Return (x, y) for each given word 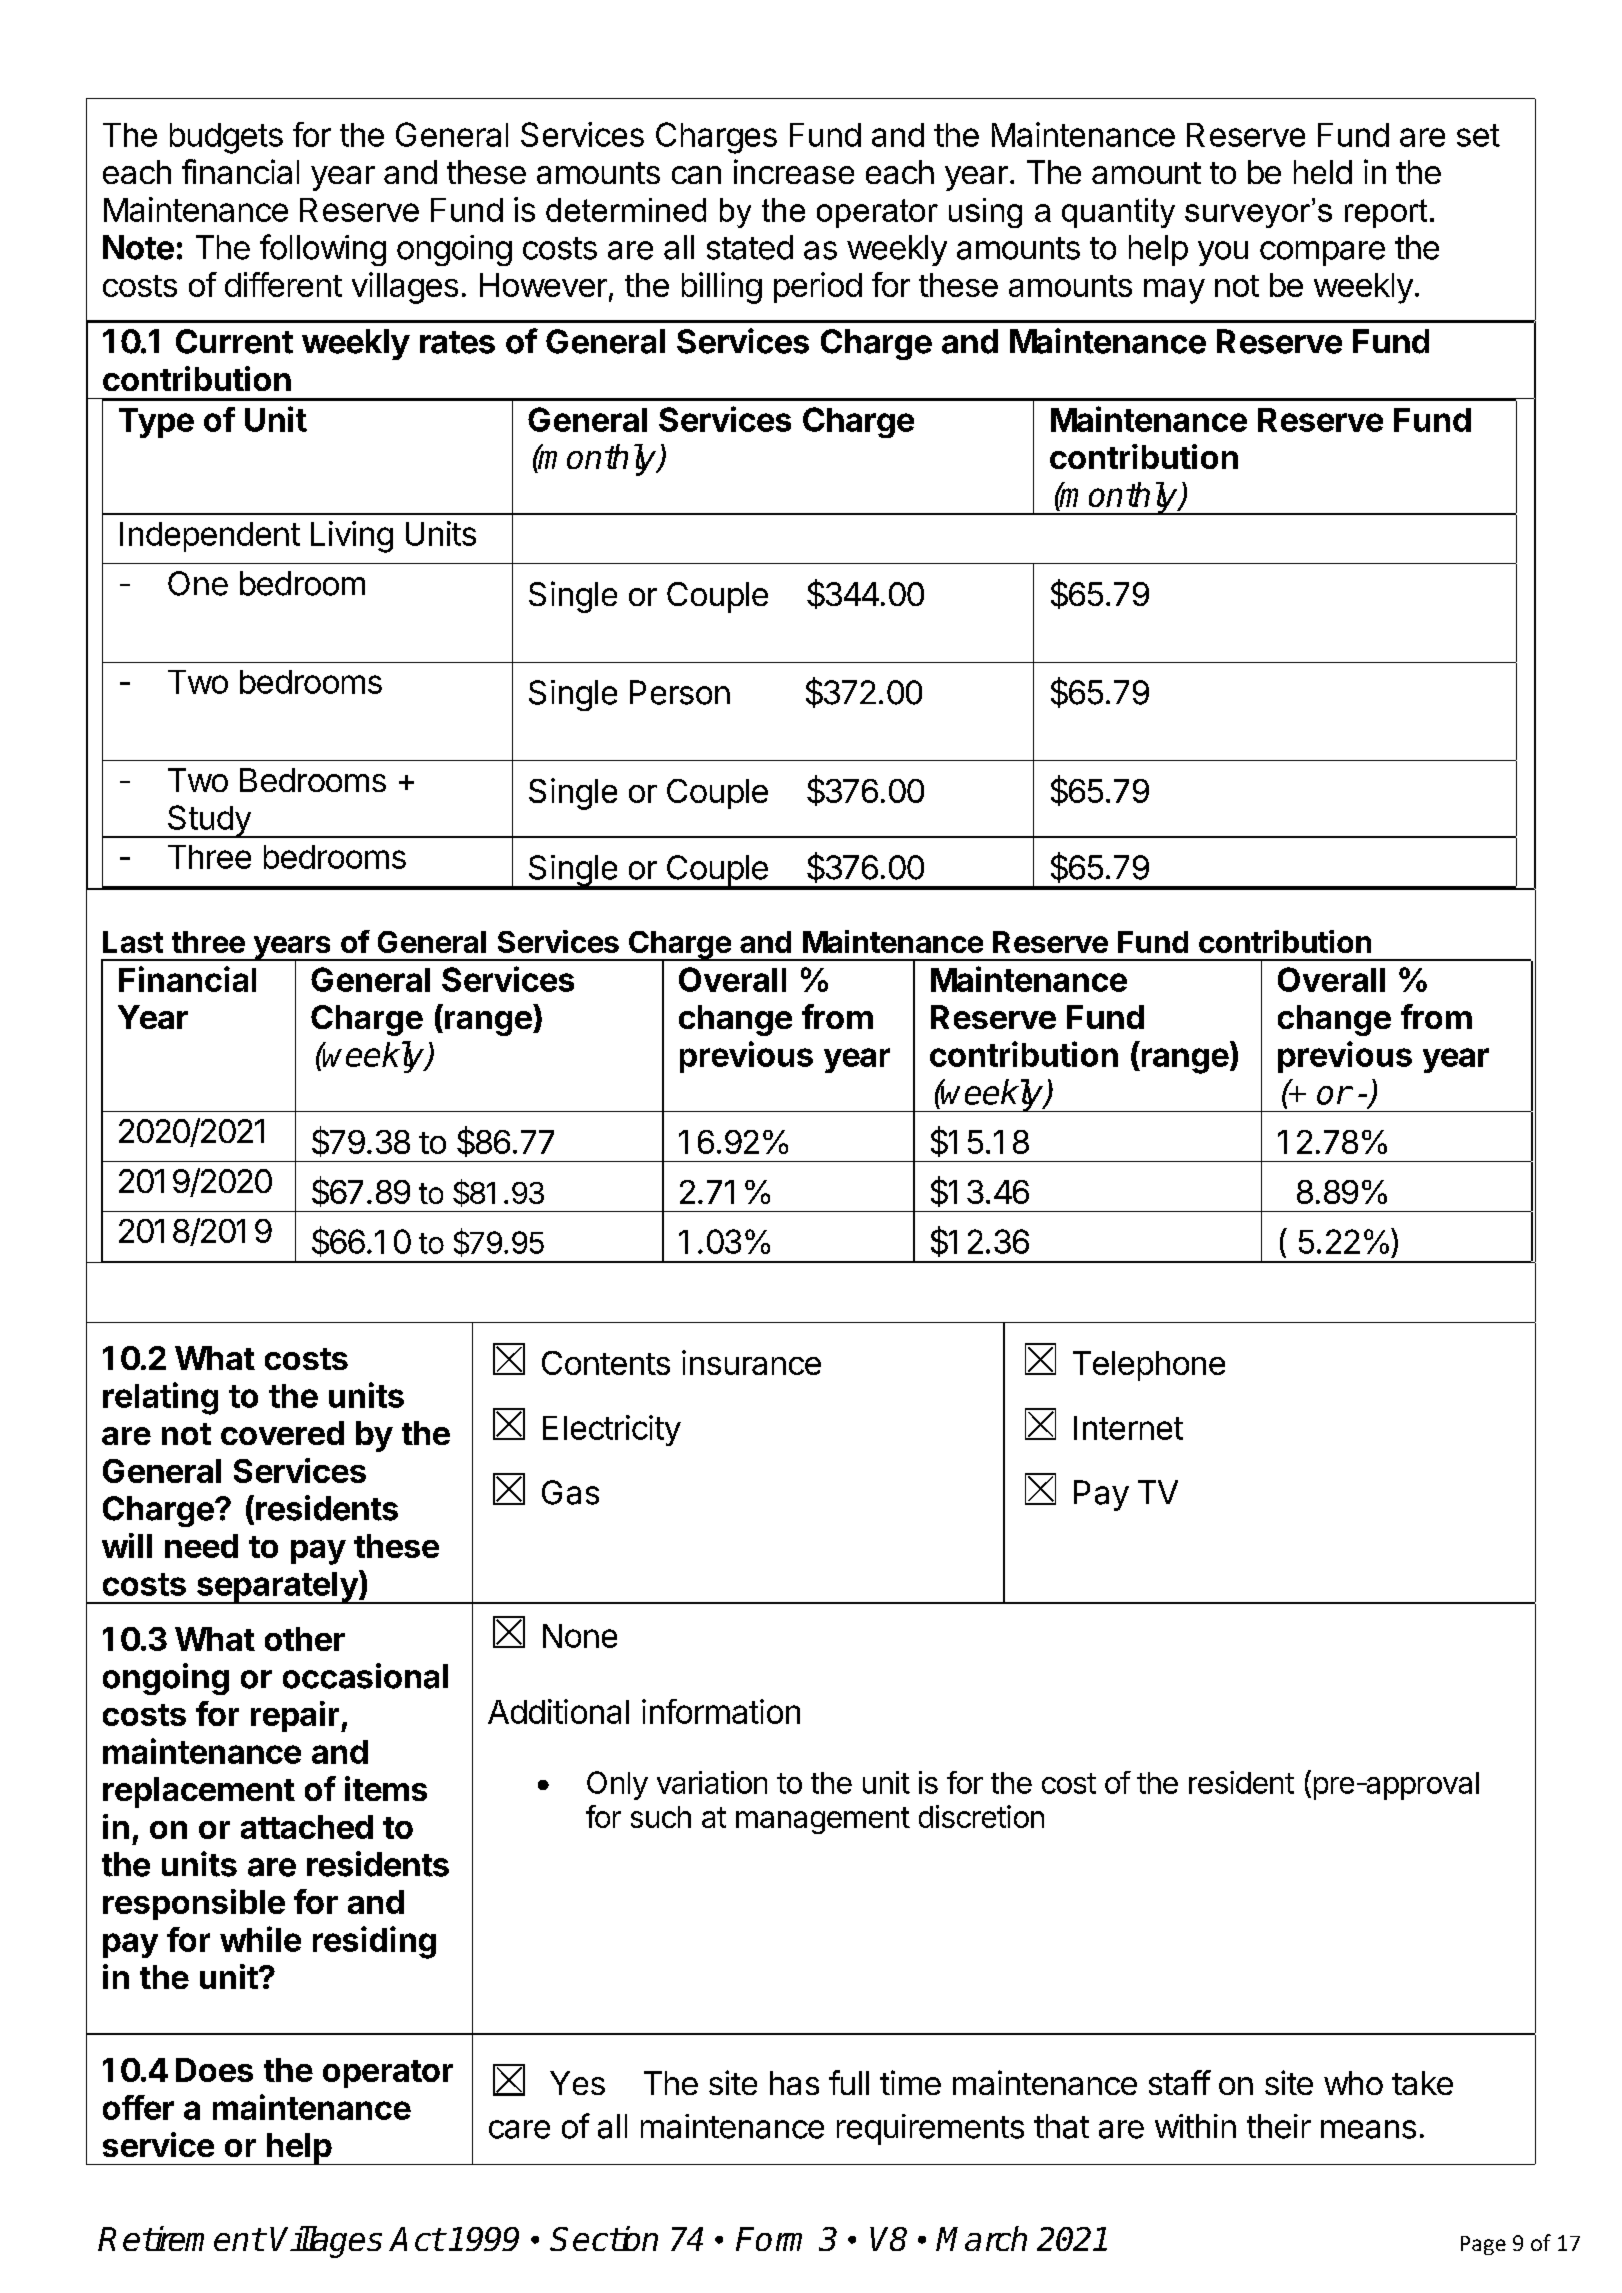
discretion (981, 1816)
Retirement (181, 2238)
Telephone (1149, 1366)
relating (160, 1398)
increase (794, 171)
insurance (751, 1362)
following (323, 250)
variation (712, 1782)
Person (680, 692)
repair (295, 1716)
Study (209, 821)
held (1323, 172)
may (1174, 291)
